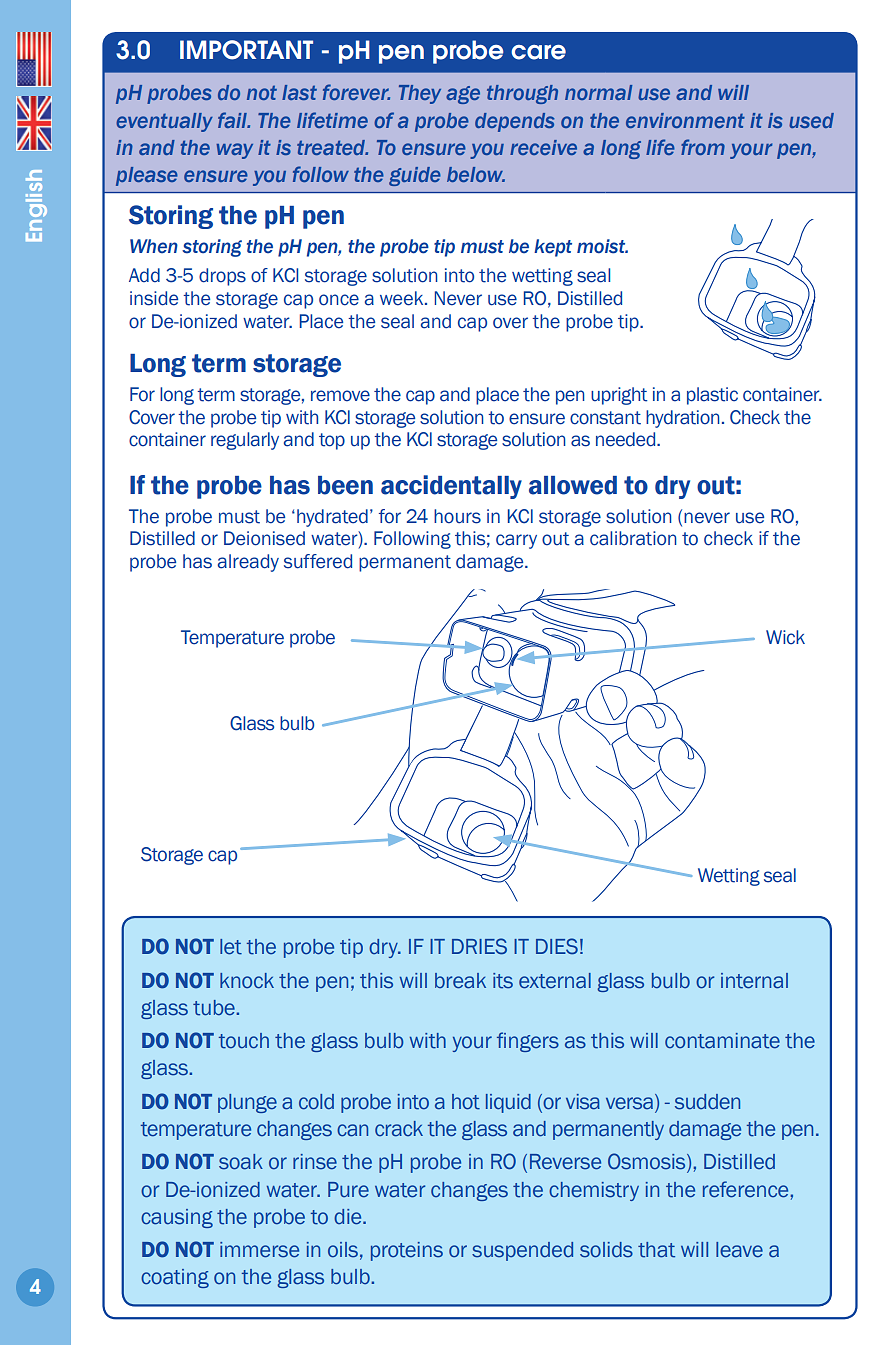 Image resolution: width=896 pixels, height=1345 pixels. Describe the element at coordinates (739, 1250) in the screenshot. I see `leave` at that location.
